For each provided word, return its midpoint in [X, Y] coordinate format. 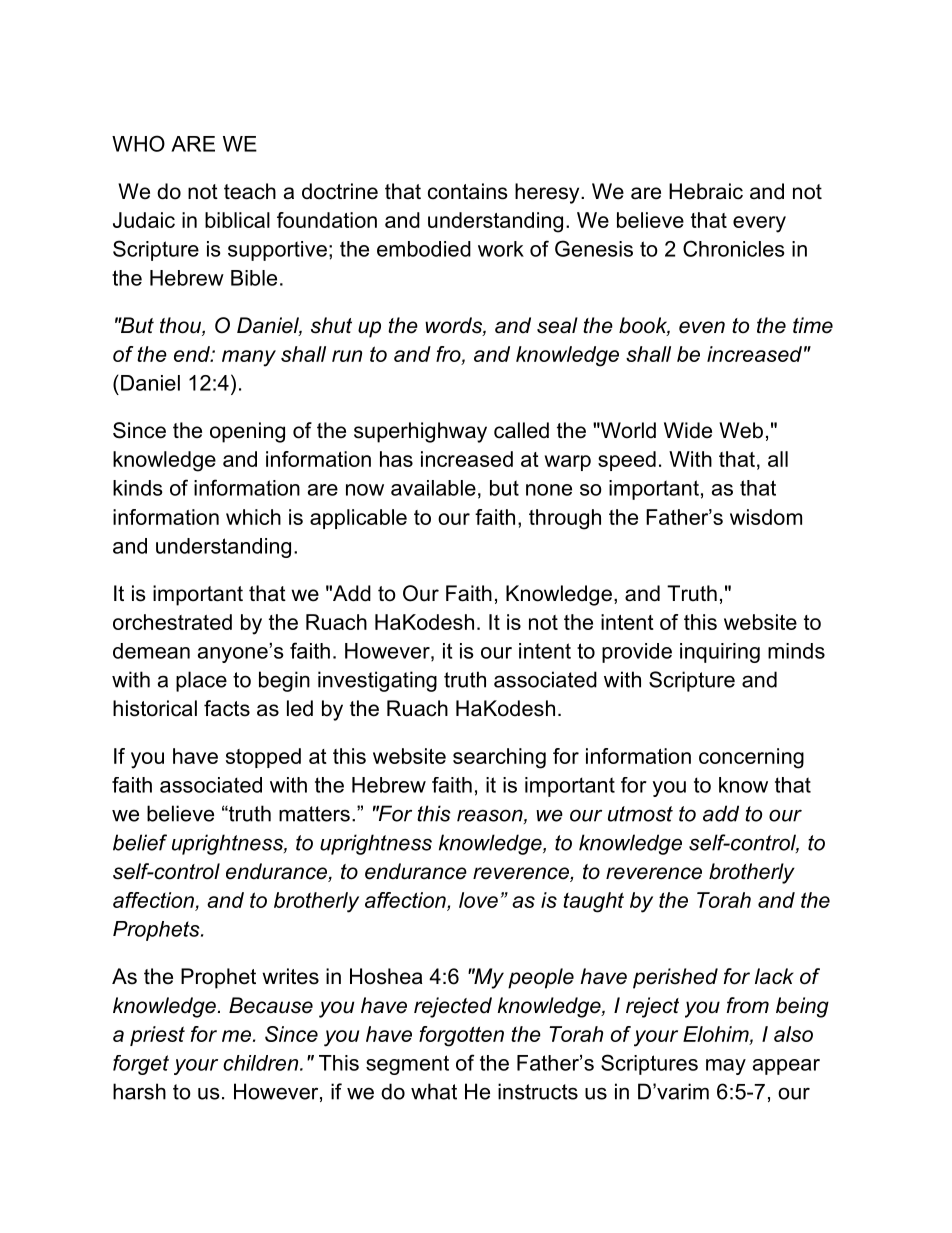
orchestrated [172, 622]
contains [468, 191]
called [521, 430]
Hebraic [706, 191]
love [478, 900]
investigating [377, 681]
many [249, 358]
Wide [688, 430]
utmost [640, 814]
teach [250, 191]
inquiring [720, 653]
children [262, 1063]
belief [140, 842]
